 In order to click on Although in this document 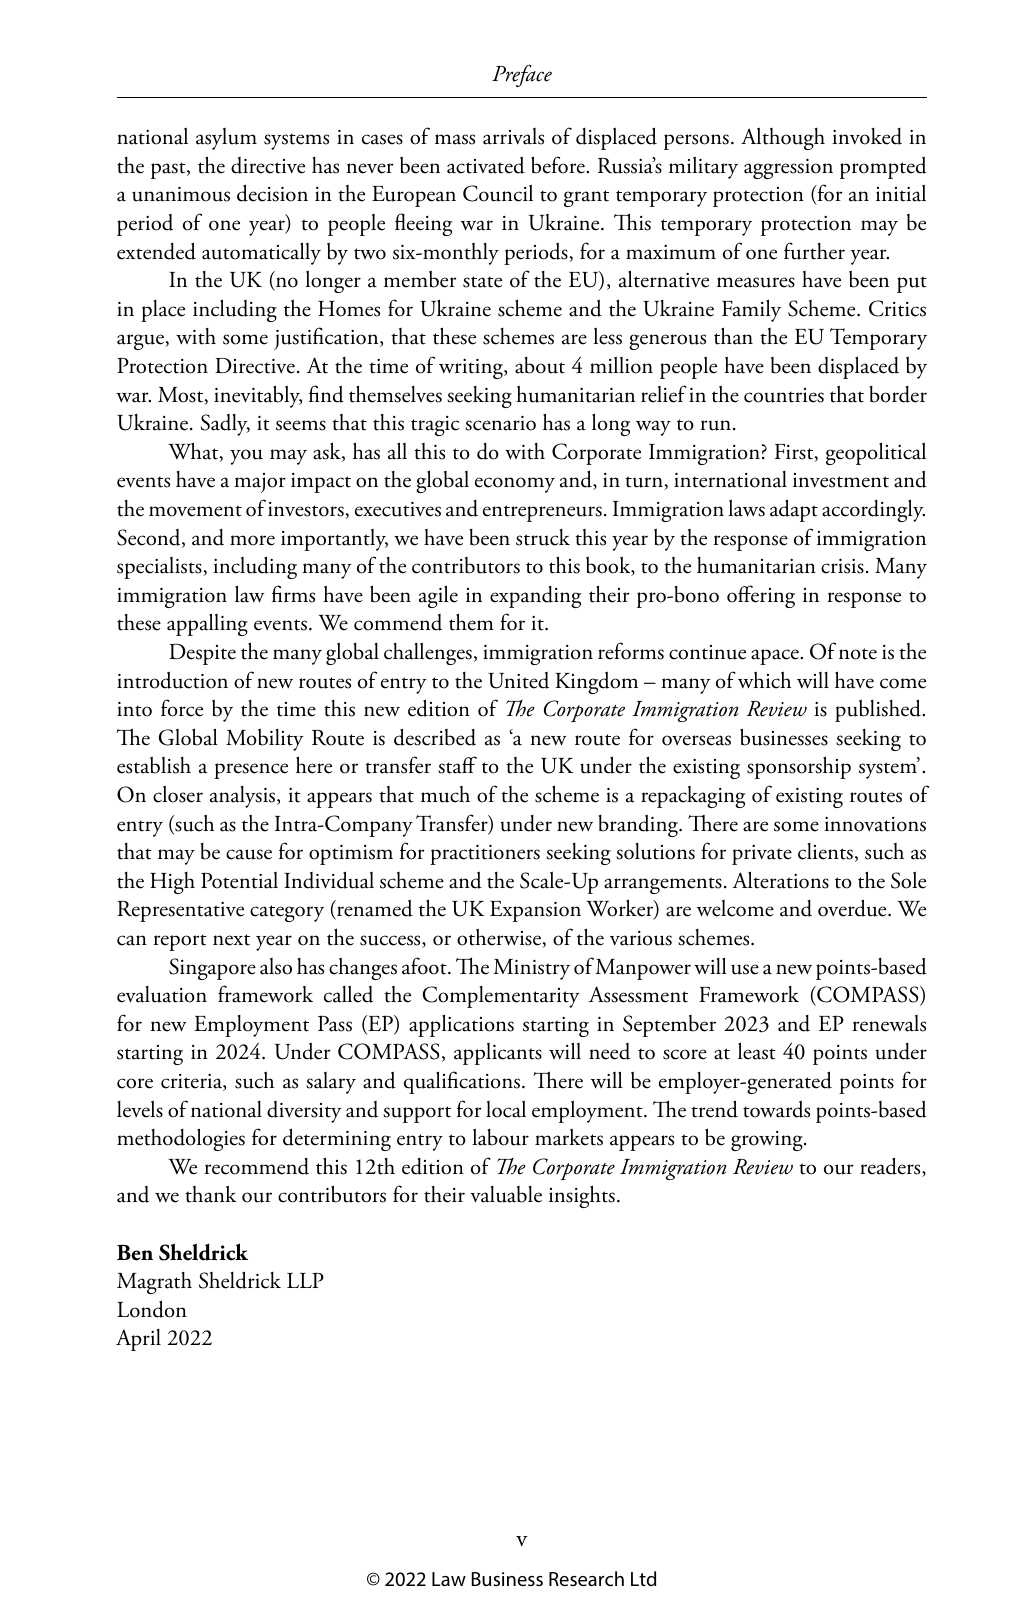, I will do `click(783, 138)`.
